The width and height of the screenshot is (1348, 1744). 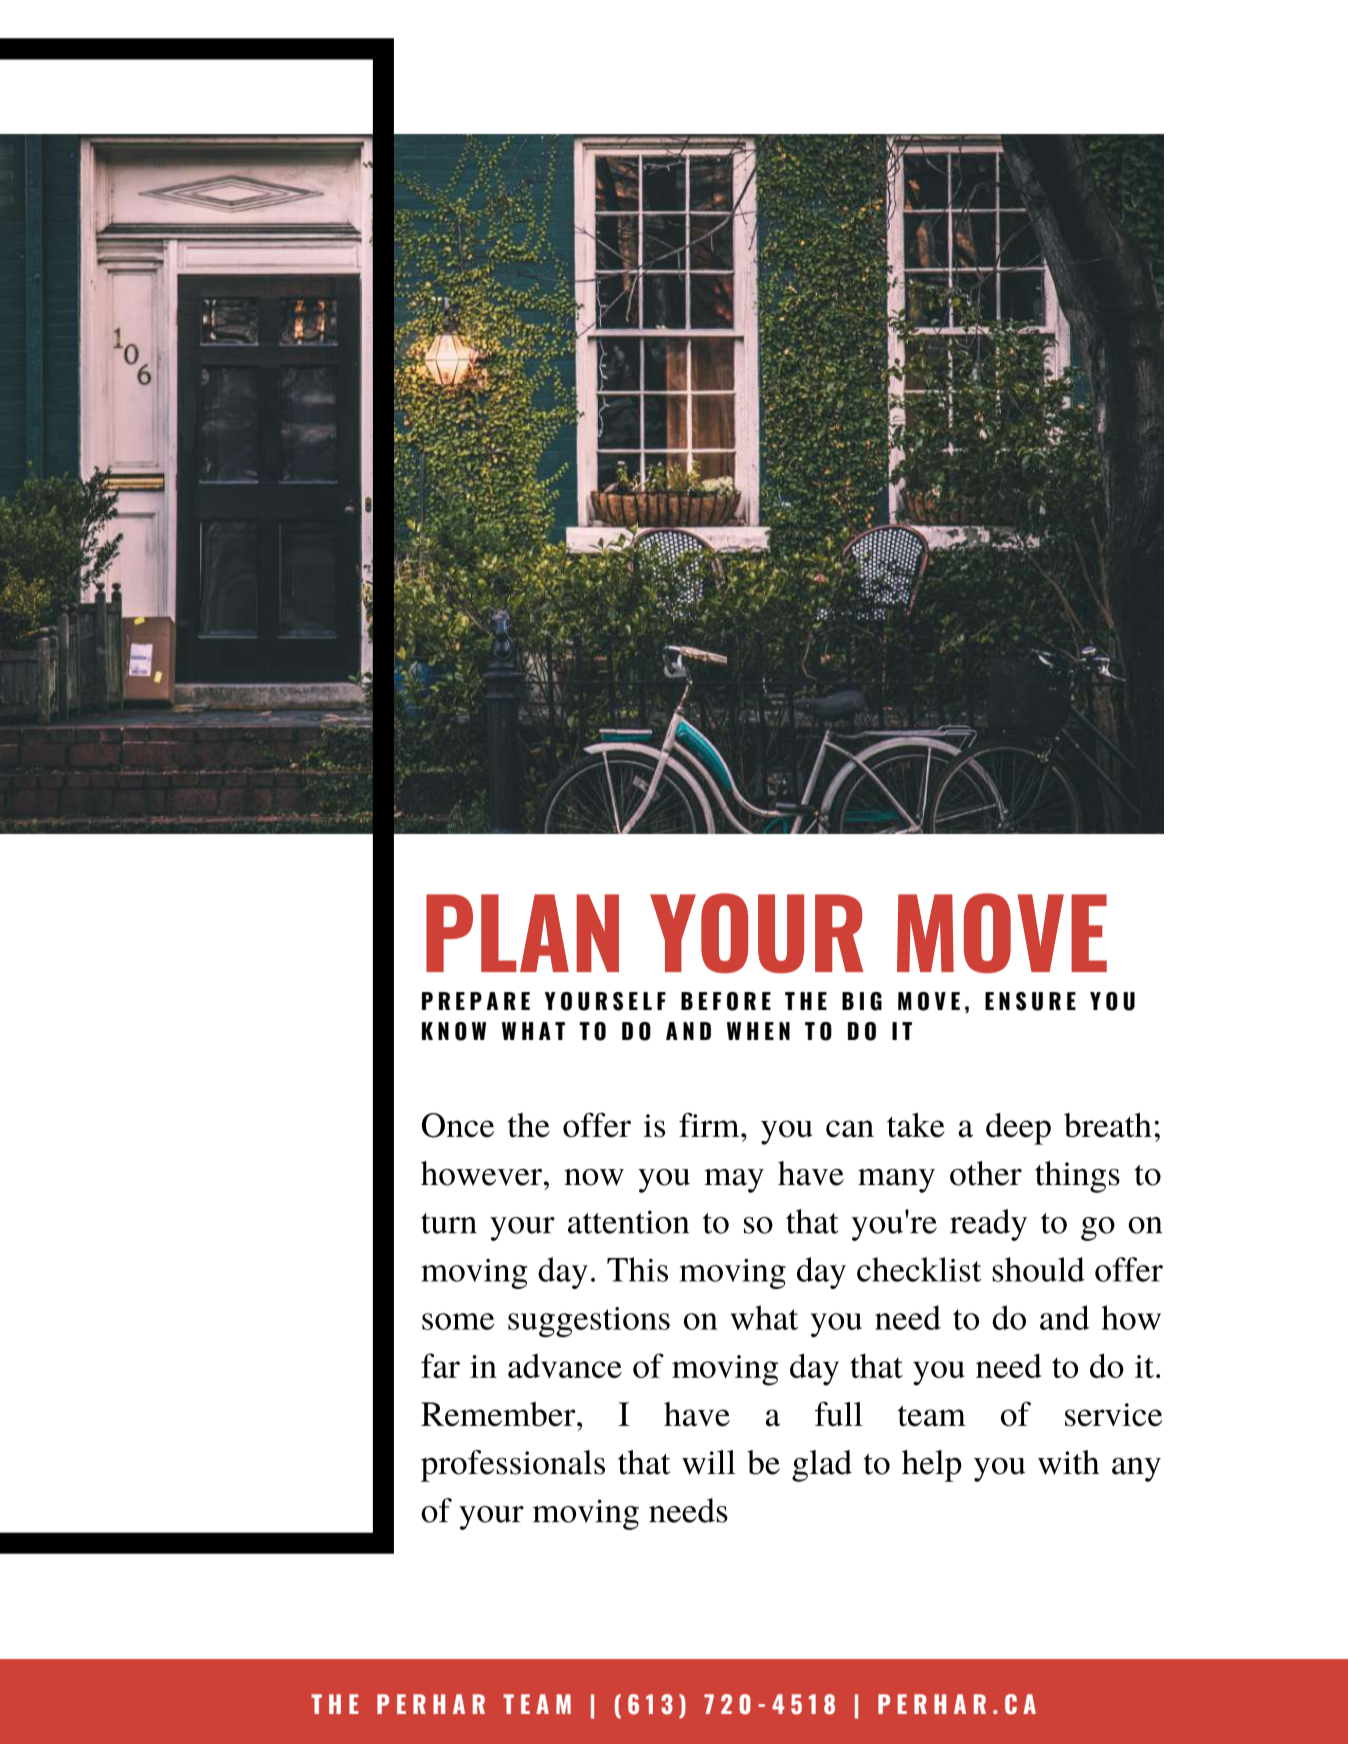 What do you see at coordinates (1038, 1269) in the screenshot?
I see `should` at bounding box center [1038, 1269].
